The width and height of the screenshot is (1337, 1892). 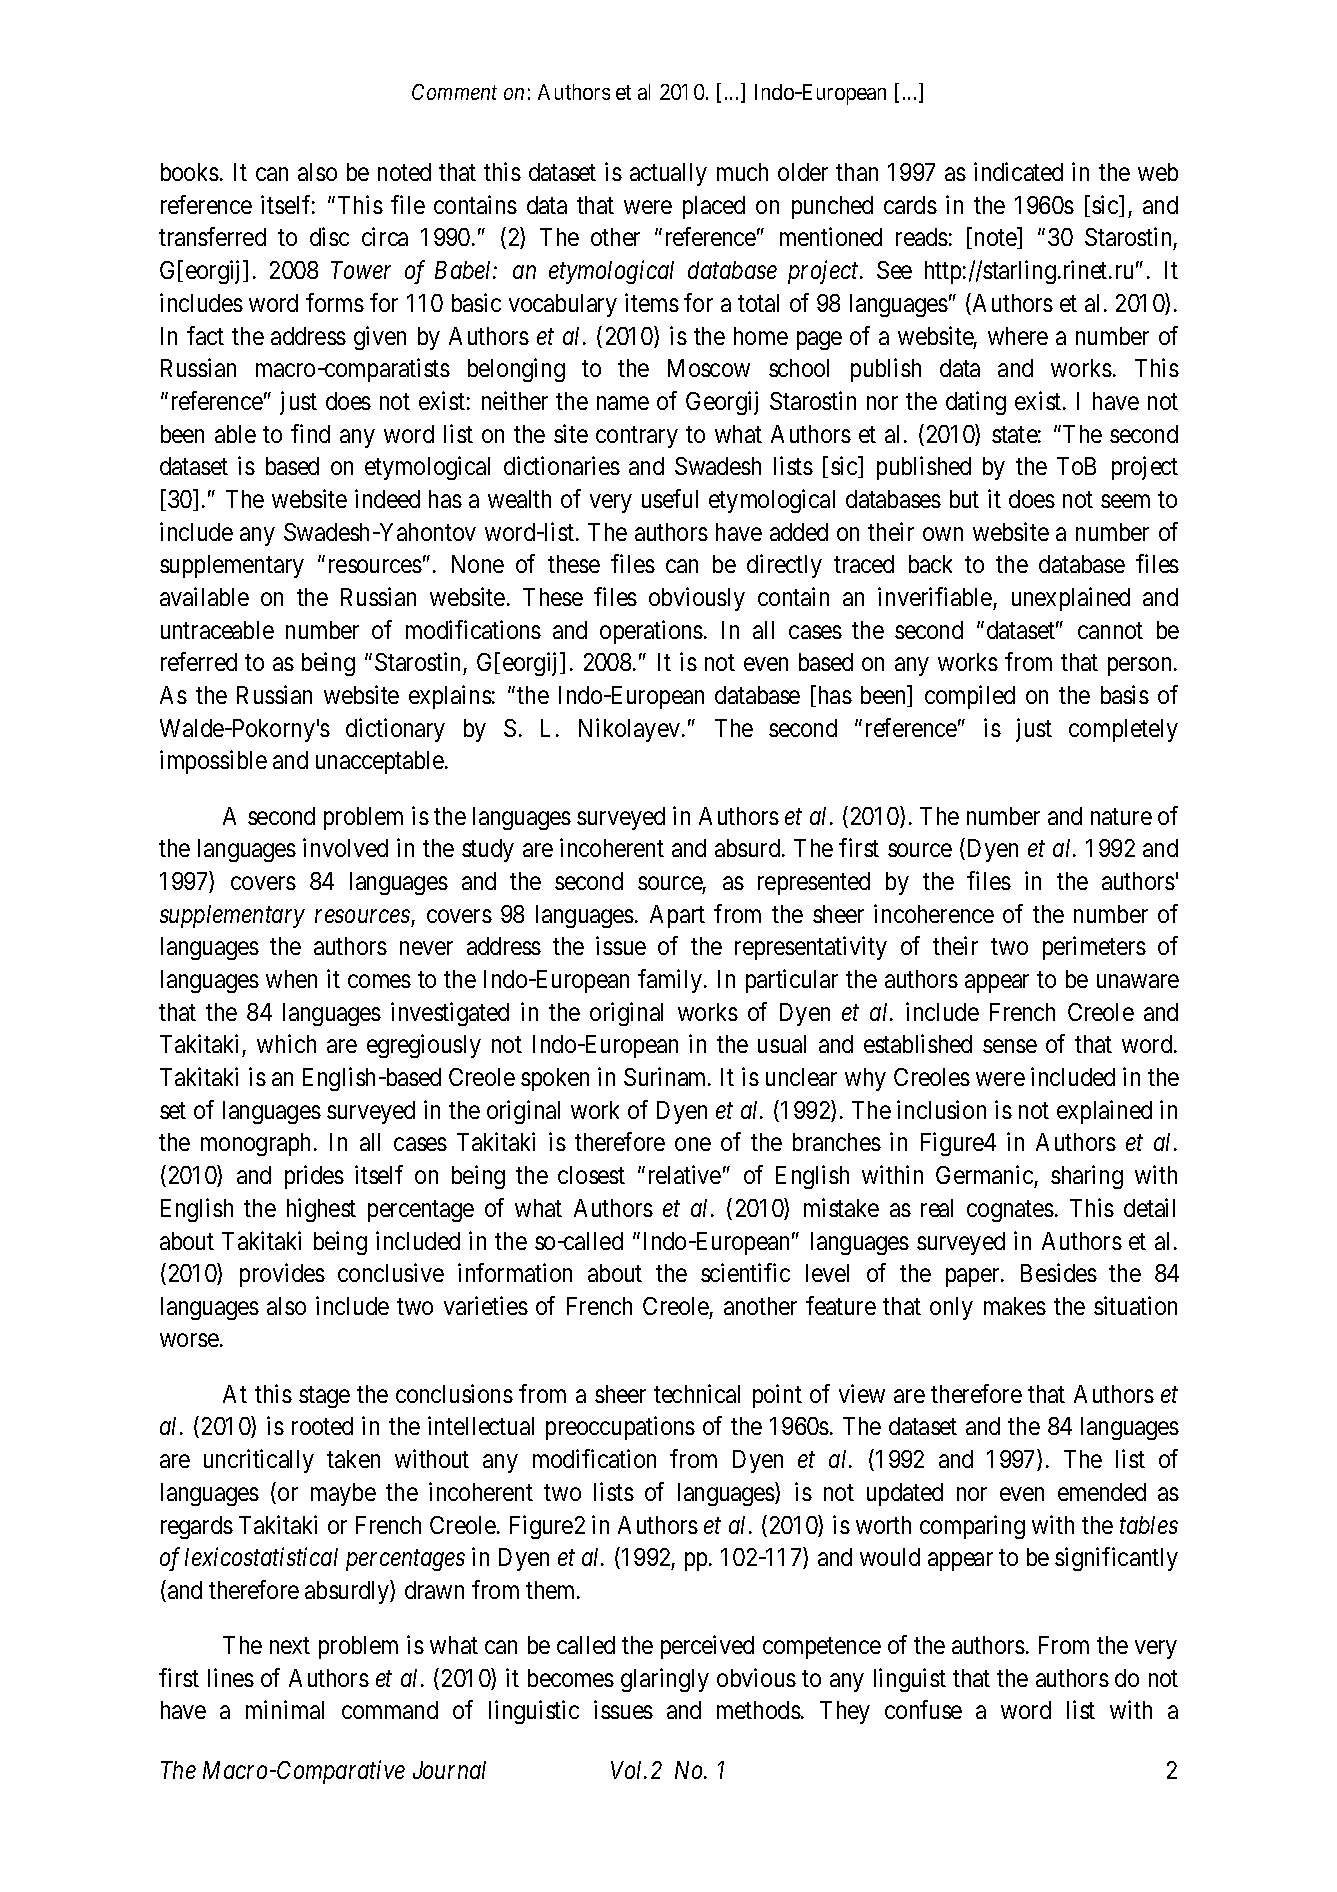 I want to click on glaringly, so click(x=665, y=1680).
